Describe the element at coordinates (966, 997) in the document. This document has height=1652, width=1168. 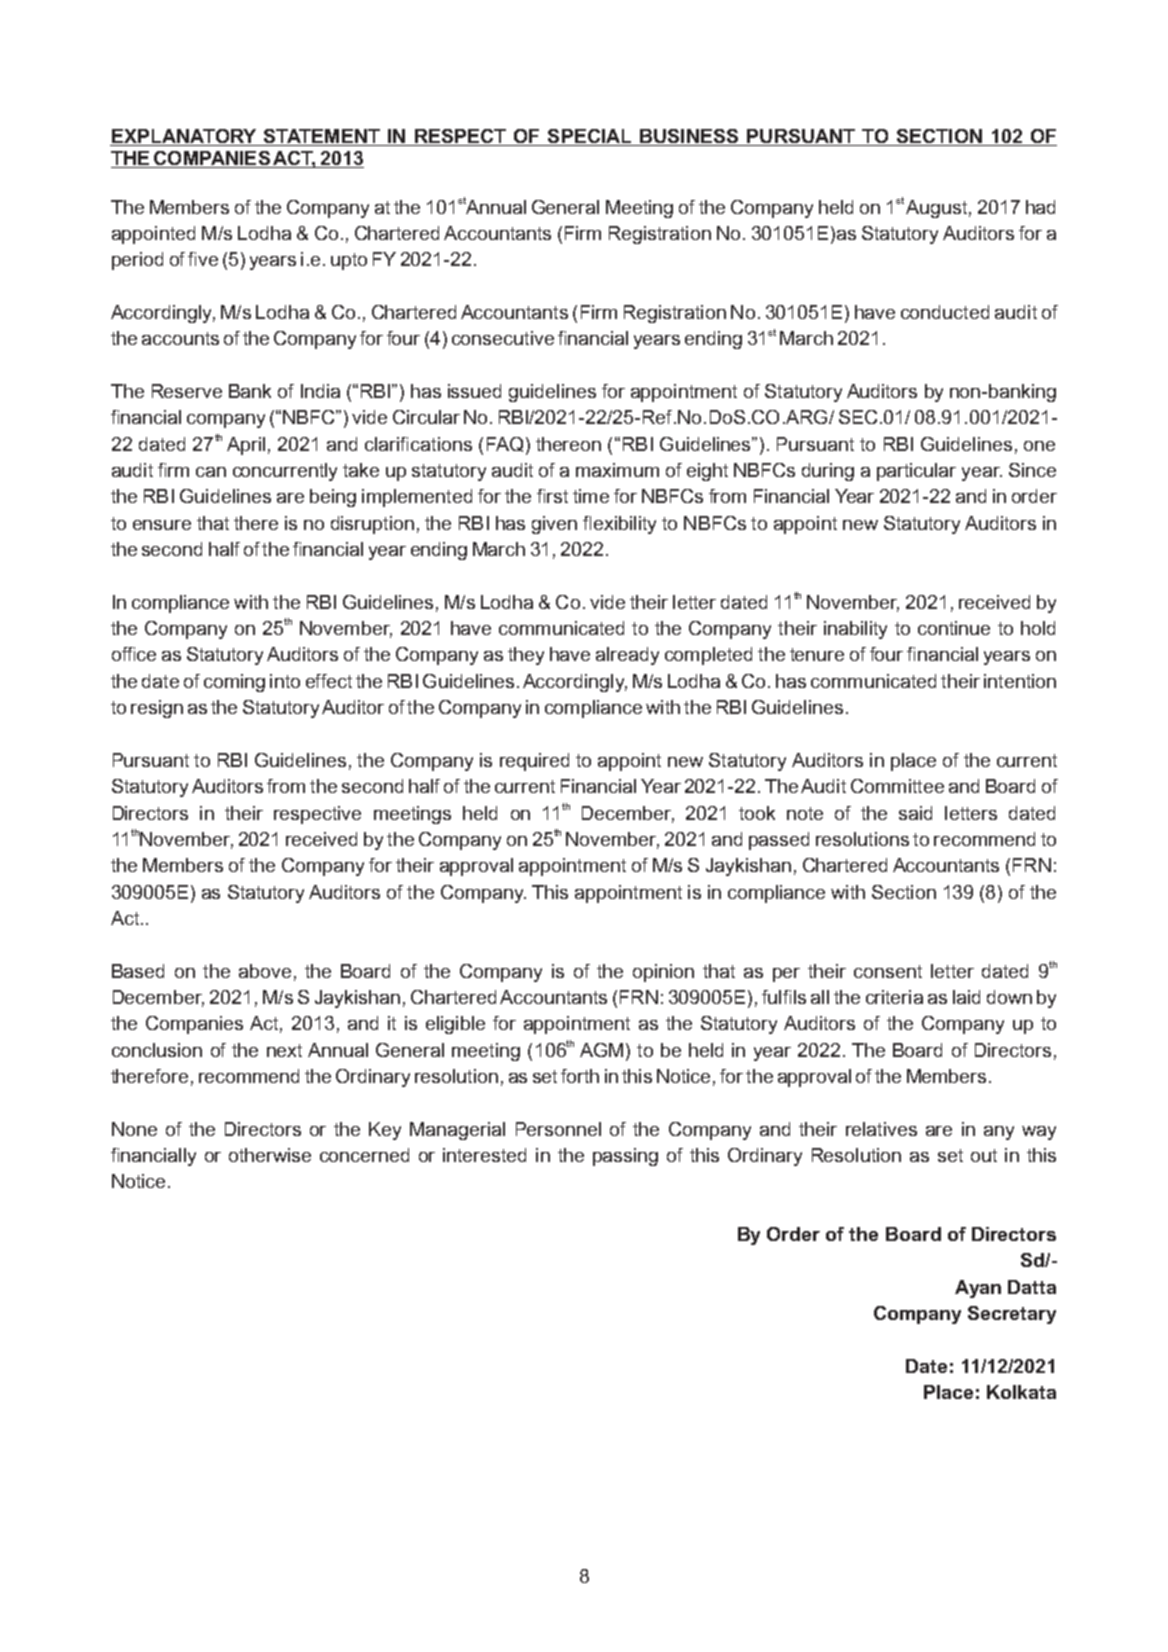
I see `laid` at that location.
